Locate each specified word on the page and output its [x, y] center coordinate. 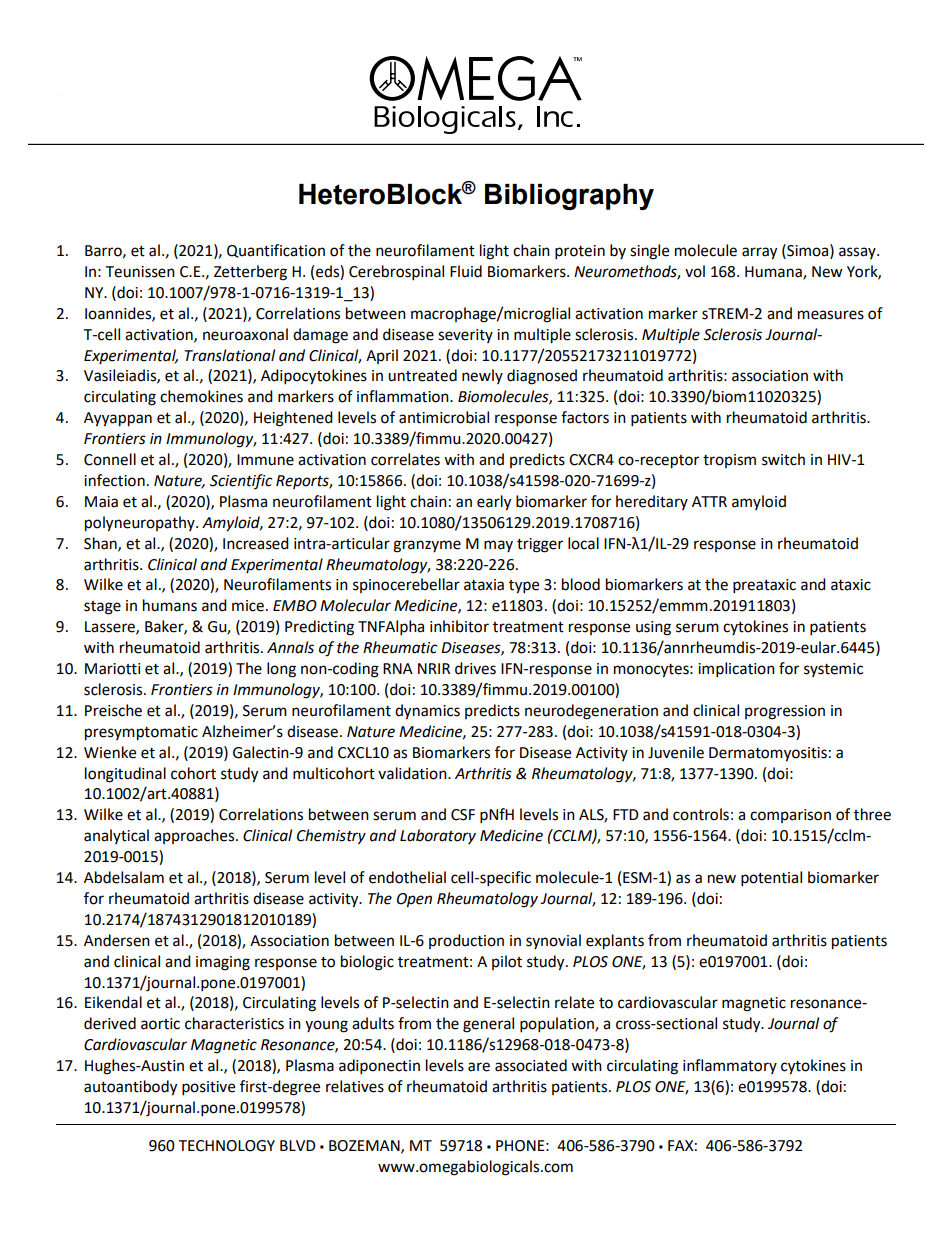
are [479, 1067]
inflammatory [730, 1066]
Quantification [276, 251]
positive [208, 1088]
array [759, 253]
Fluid [466, 271]
